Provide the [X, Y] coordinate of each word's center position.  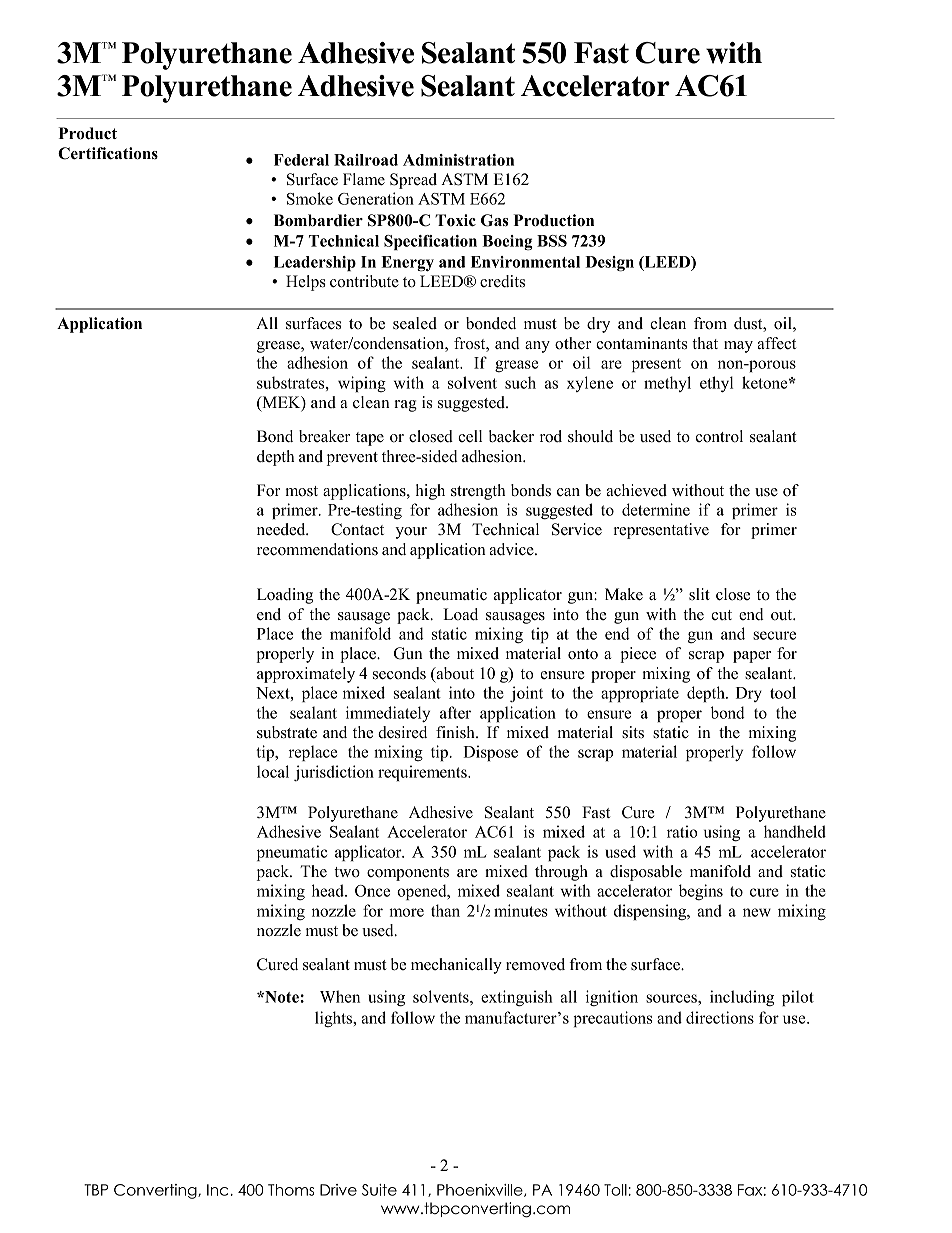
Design [609, 264]
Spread [413, 181]
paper [752, 657]
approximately [306, 675]
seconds [399, 673]
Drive [338, 1190]
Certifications [108, 153]
